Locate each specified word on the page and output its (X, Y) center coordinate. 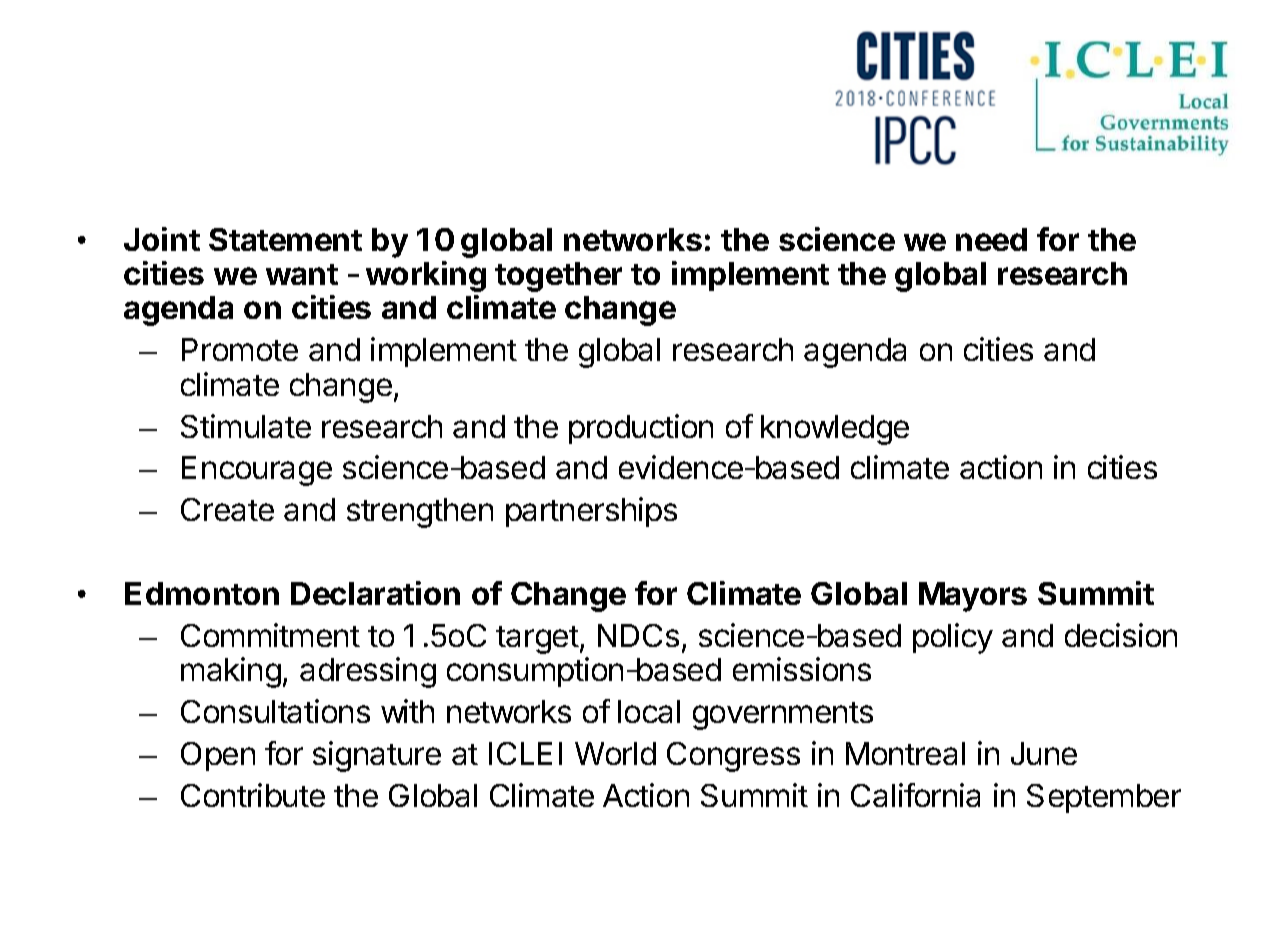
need (991, 239)
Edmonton (202, 593)
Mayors (973, 597)
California (915, 795)
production (641, 429)
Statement (285, 239)
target (537, 640)
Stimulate (246, 426)
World (615, 753)
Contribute (253, 795)
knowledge (835, 430)
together (558, 277)
